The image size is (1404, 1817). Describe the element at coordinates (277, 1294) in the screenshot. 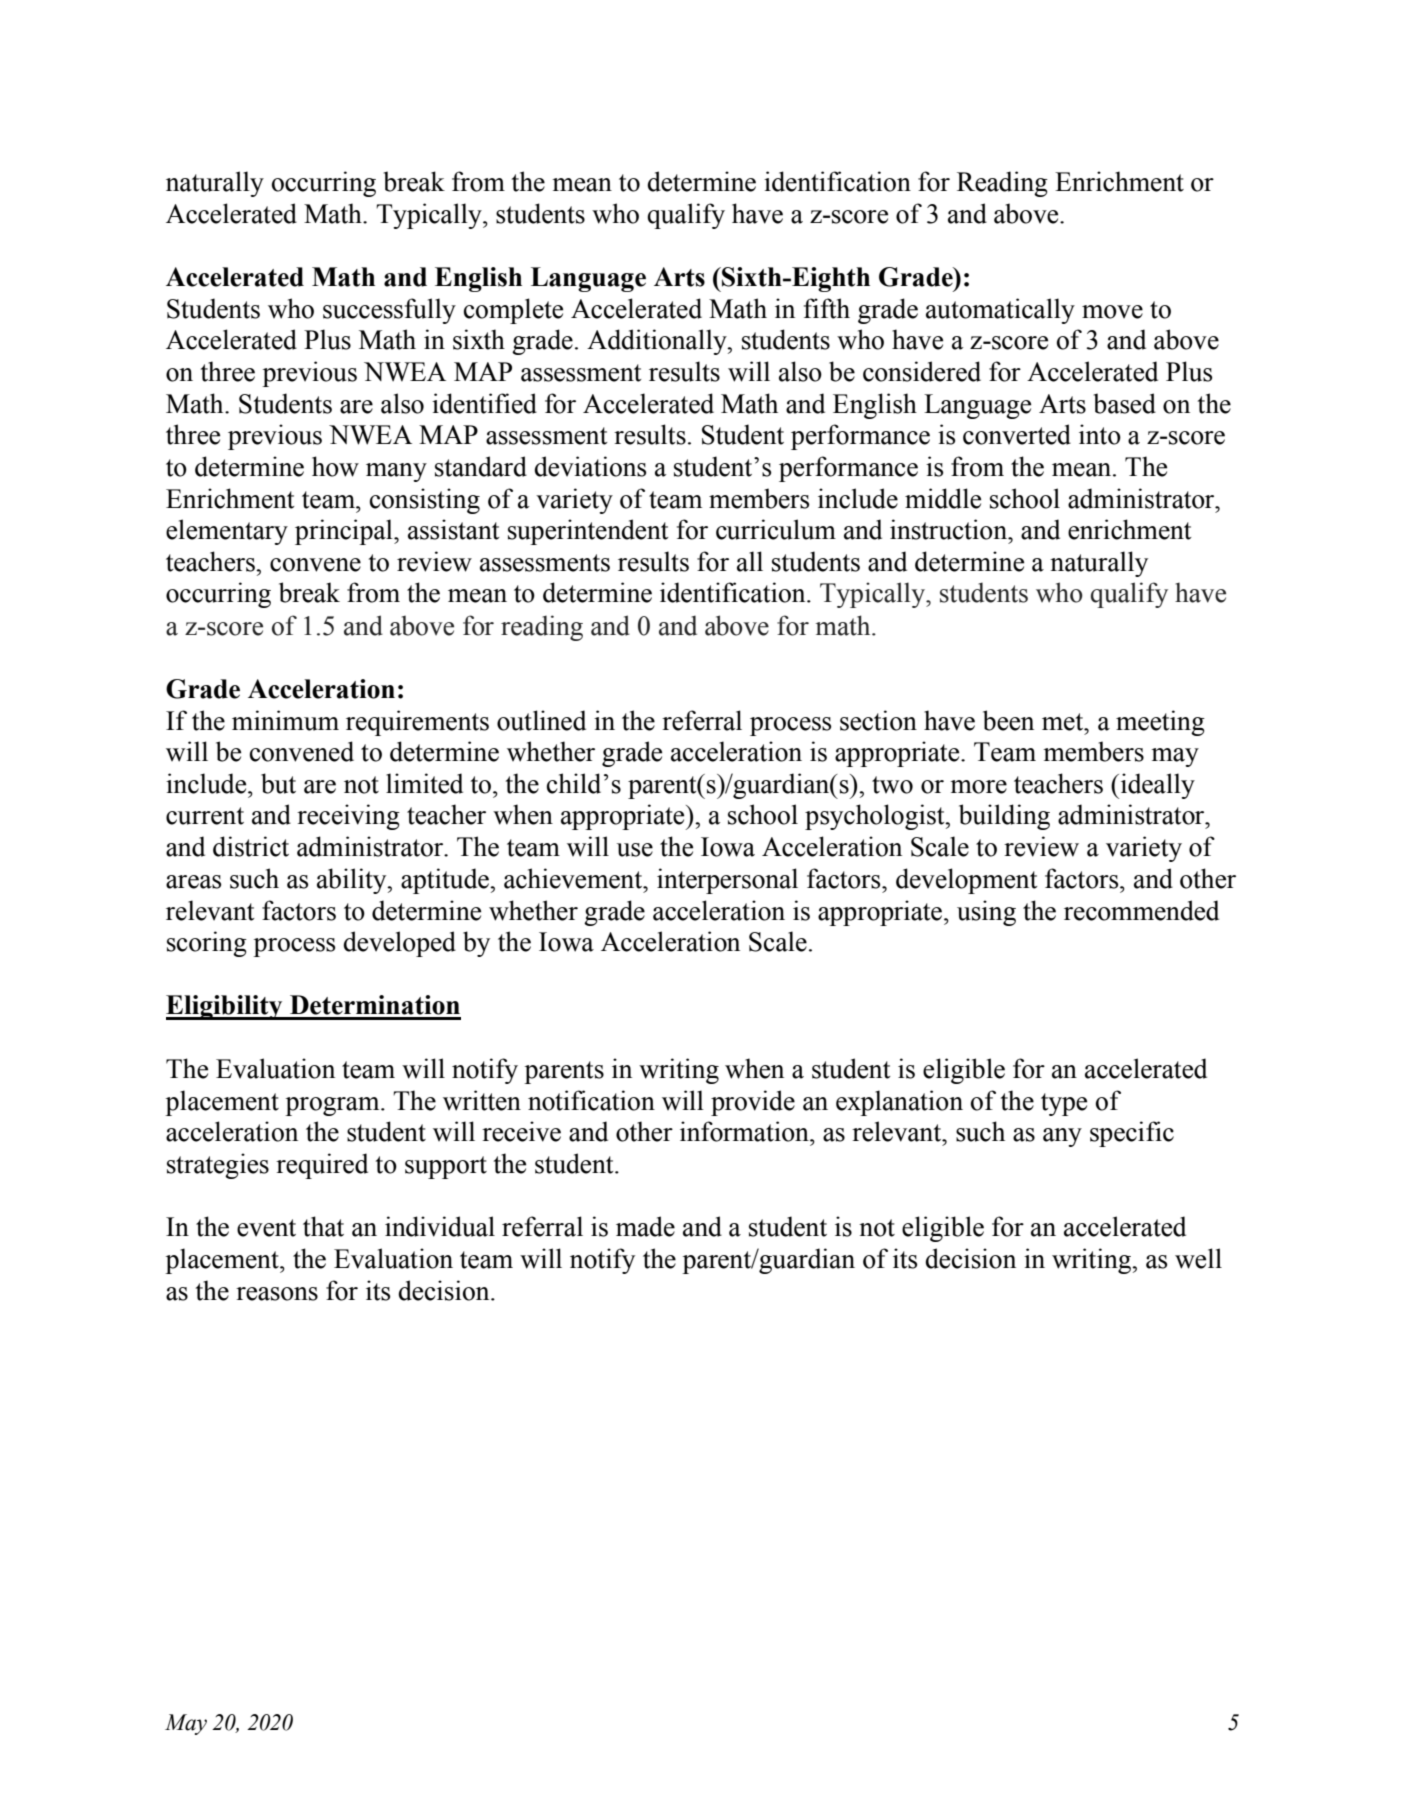

I see `reasons` at that location.
